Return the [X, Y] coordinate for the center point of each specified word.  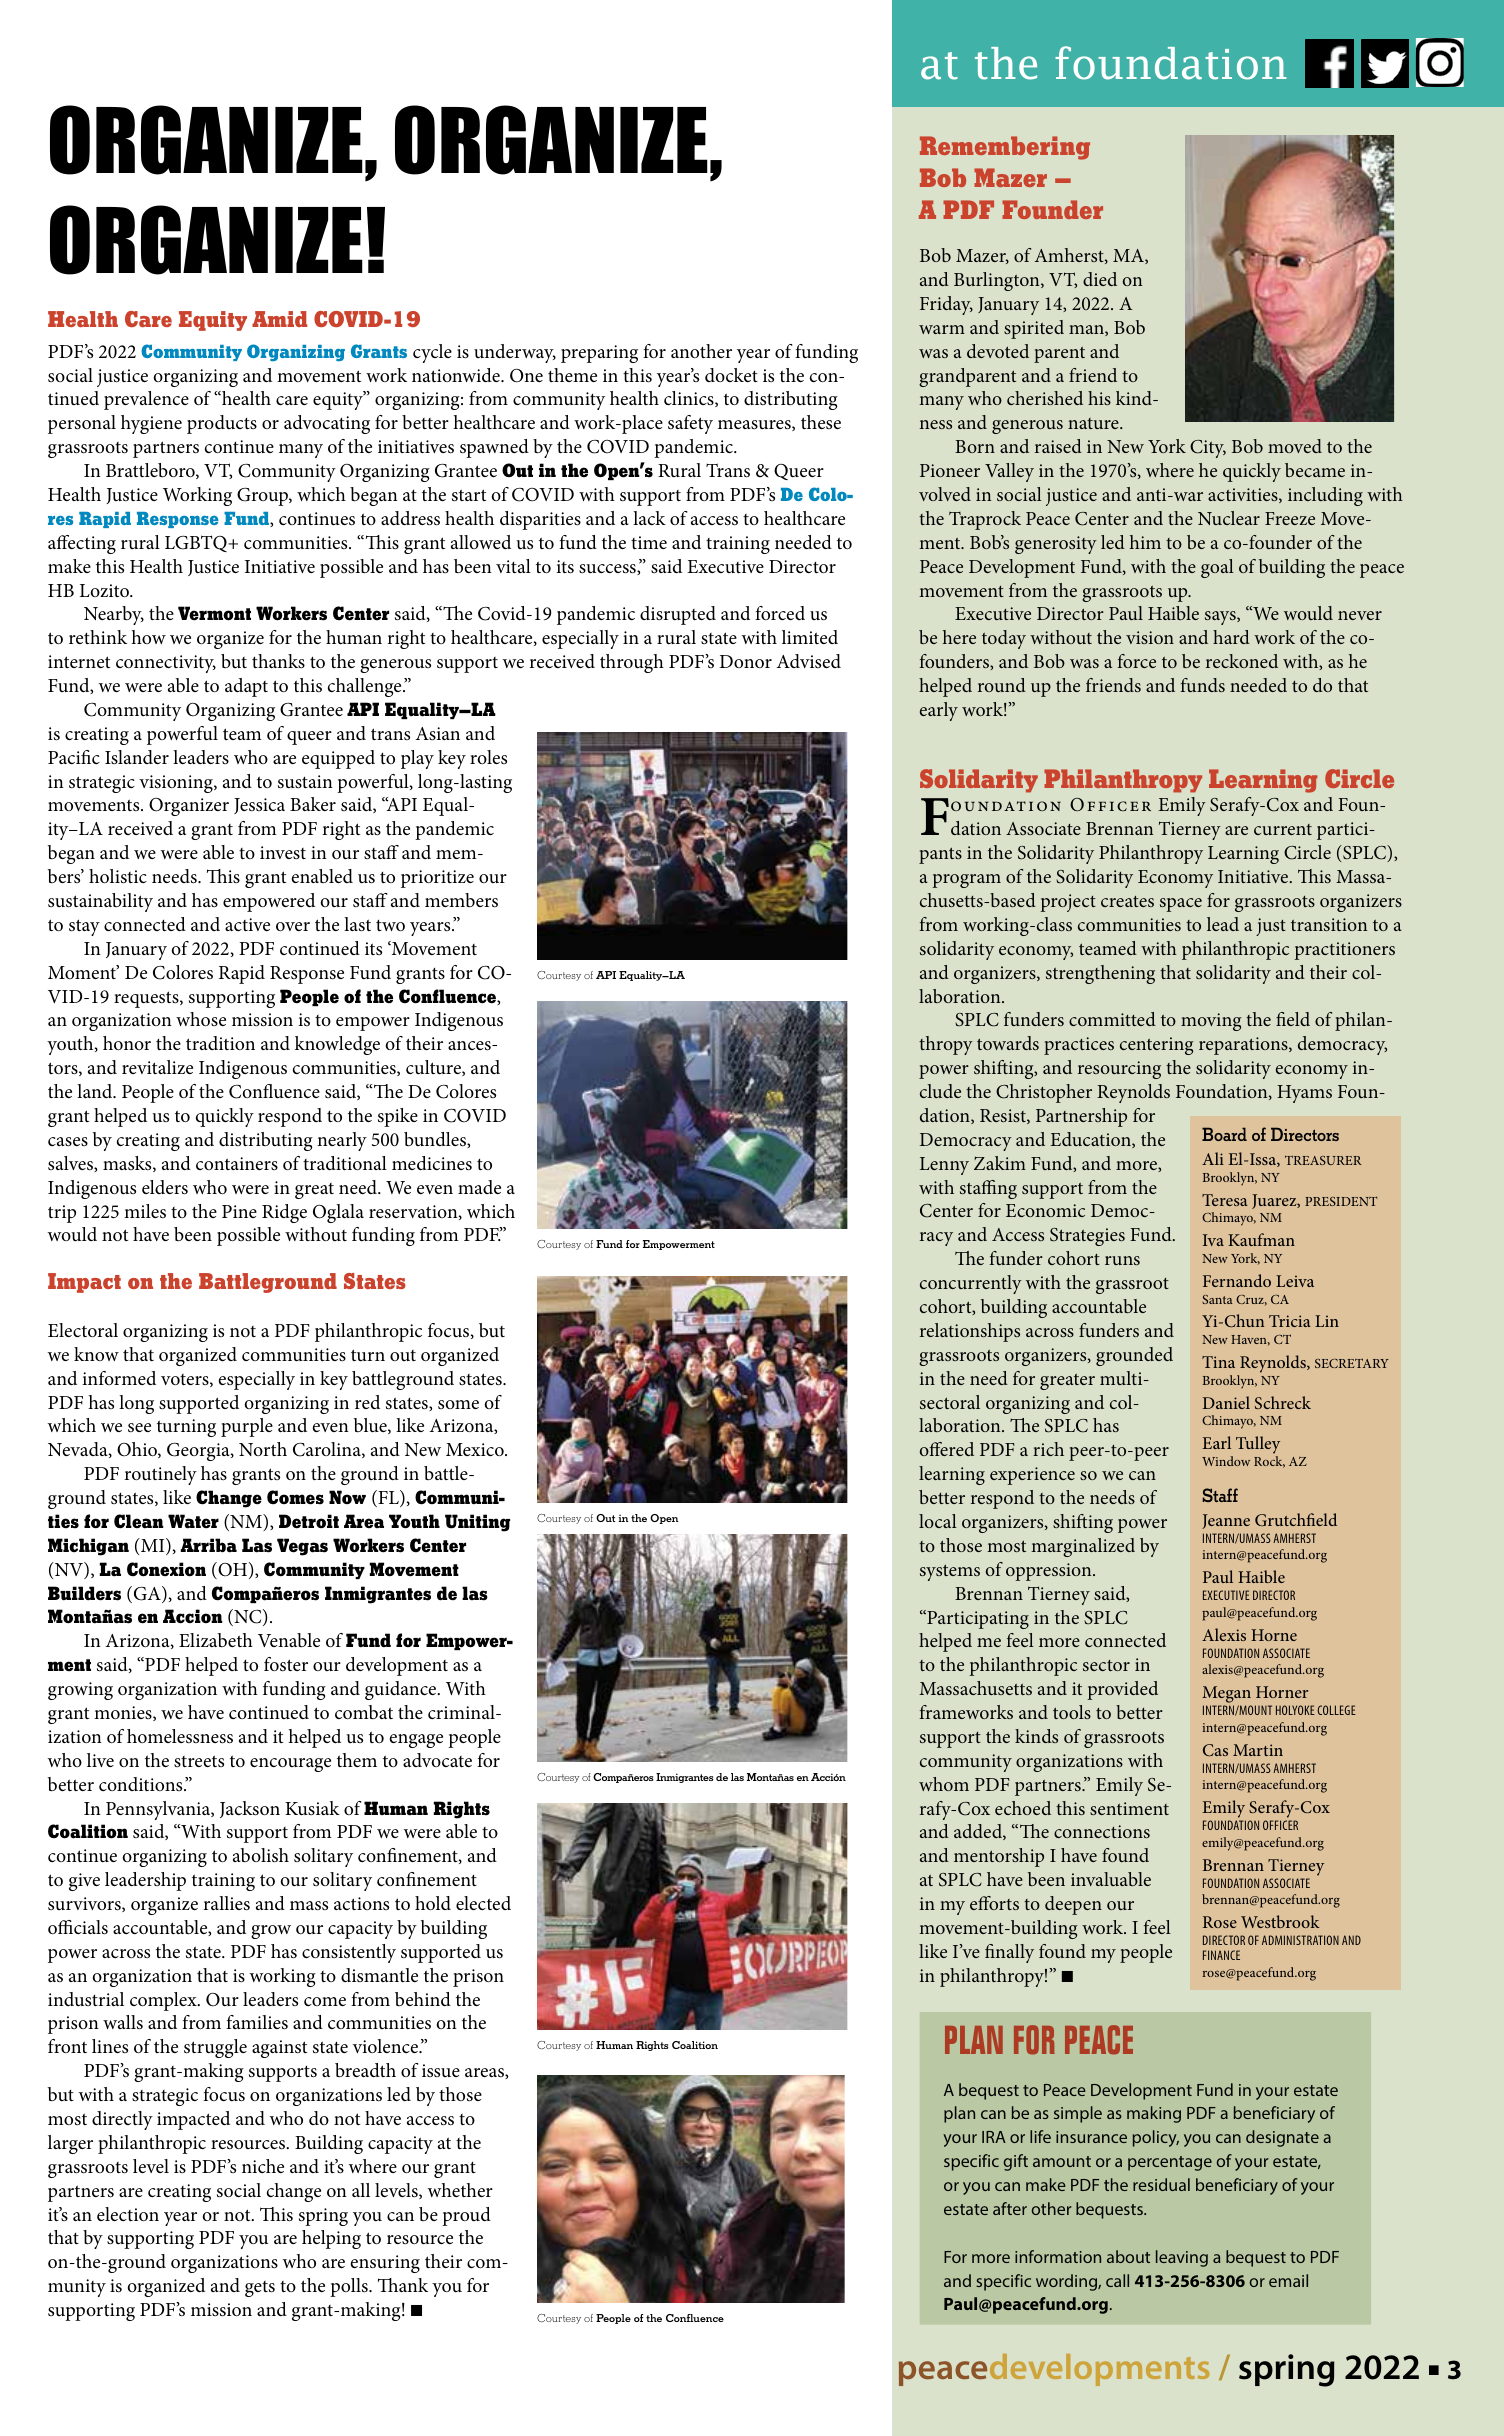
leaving [1182, 2258]
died [1100, 279]
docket [731, 375]
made [479, 1187]
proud [466, 2216]
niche [263, 2166]
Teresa [1225, 1200]
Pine [239, 1211]
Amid [280, 319]
